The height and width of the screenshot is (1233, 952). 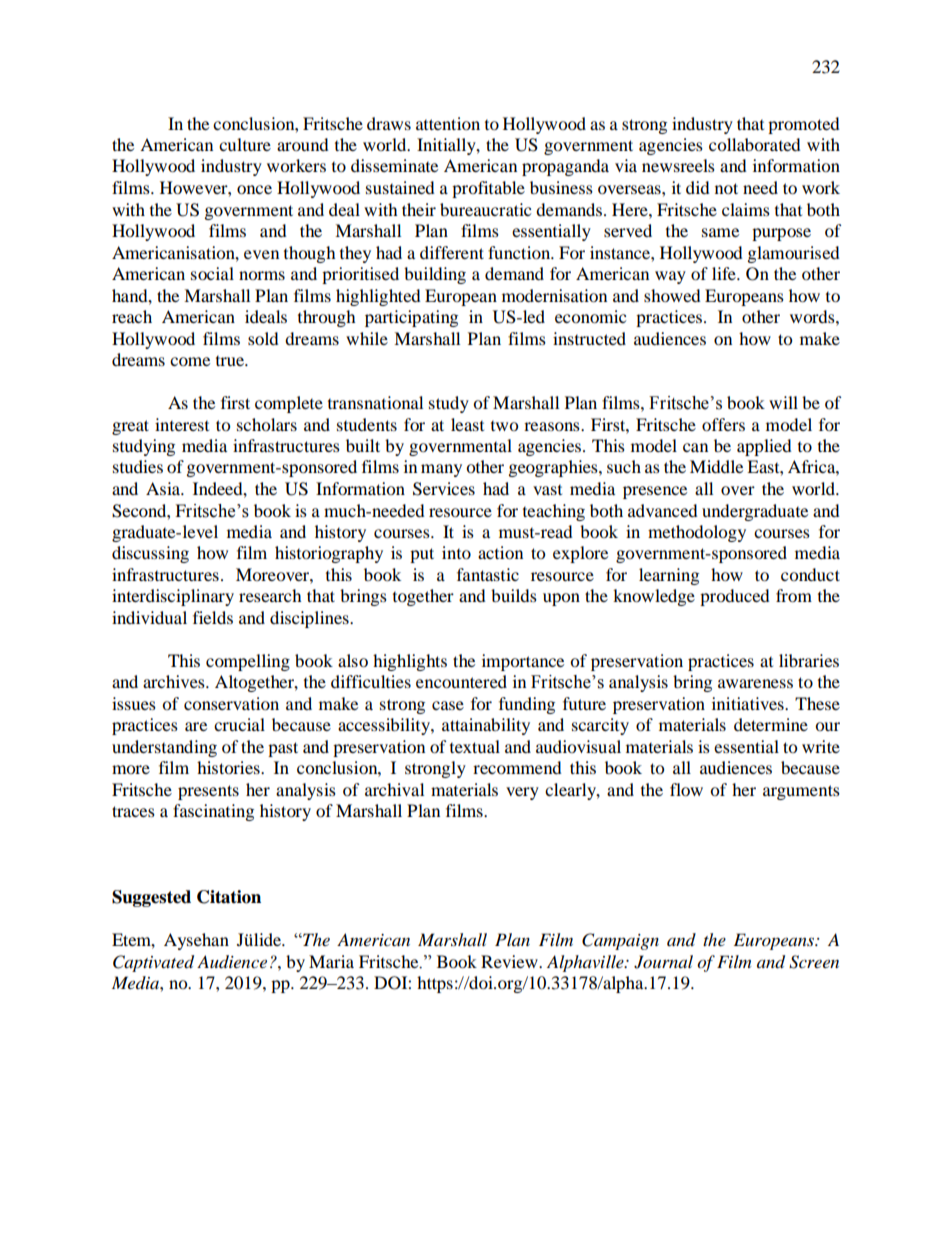 I want to click on methodology, so click(x=697, y=533).
